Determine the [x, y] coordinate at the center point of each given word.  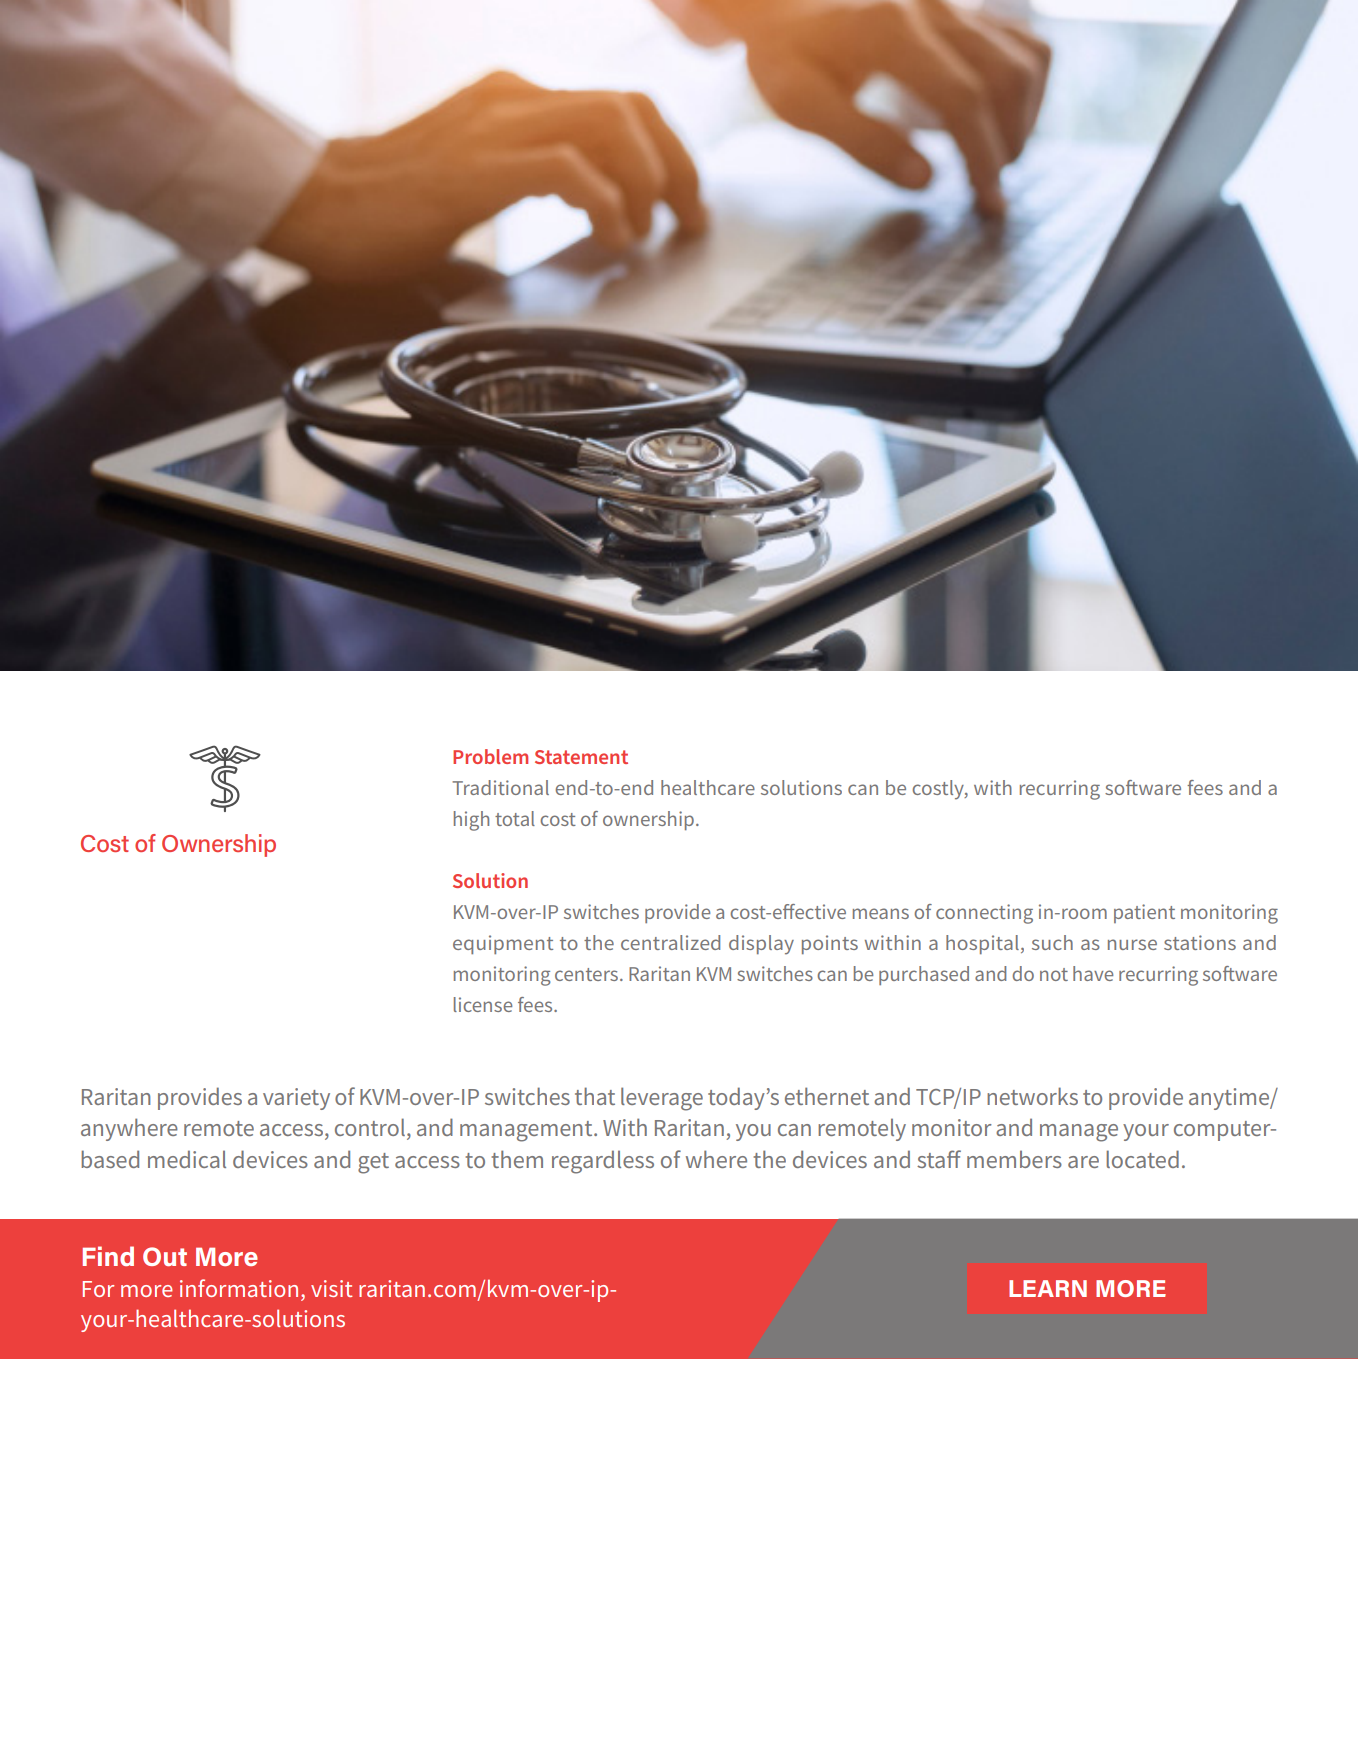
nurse [1132, 944]
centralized [670, 942]
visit [332, 1288]
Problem [490, 756]
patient [1144, 913]
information [239, 1288]
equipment [503, 944]
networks [1032, 1096]
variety [296, 1099]
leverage [662, 1099]
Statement [581, 757]
